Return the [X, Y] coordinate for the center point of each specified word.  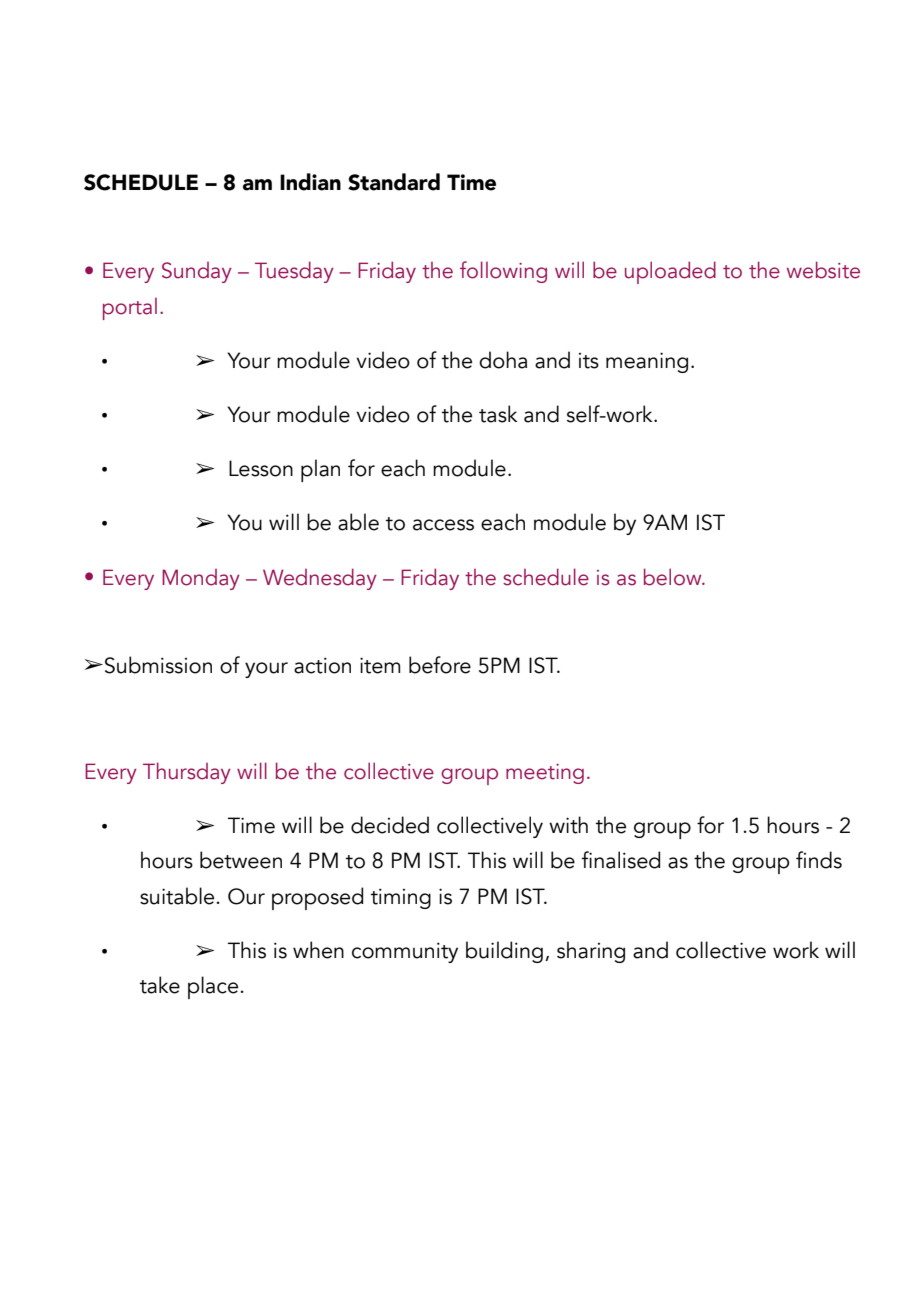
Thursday [187, 773]
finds [819, 860]
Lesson [261, 468]
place [214, 987]
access [443, 525]
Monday [201, 579]
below [674, 577]
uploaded [670, 272]
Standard [394, 182]
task [498, 414]
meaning [647, 362]
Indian [310, 182]
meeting [545, 774]
